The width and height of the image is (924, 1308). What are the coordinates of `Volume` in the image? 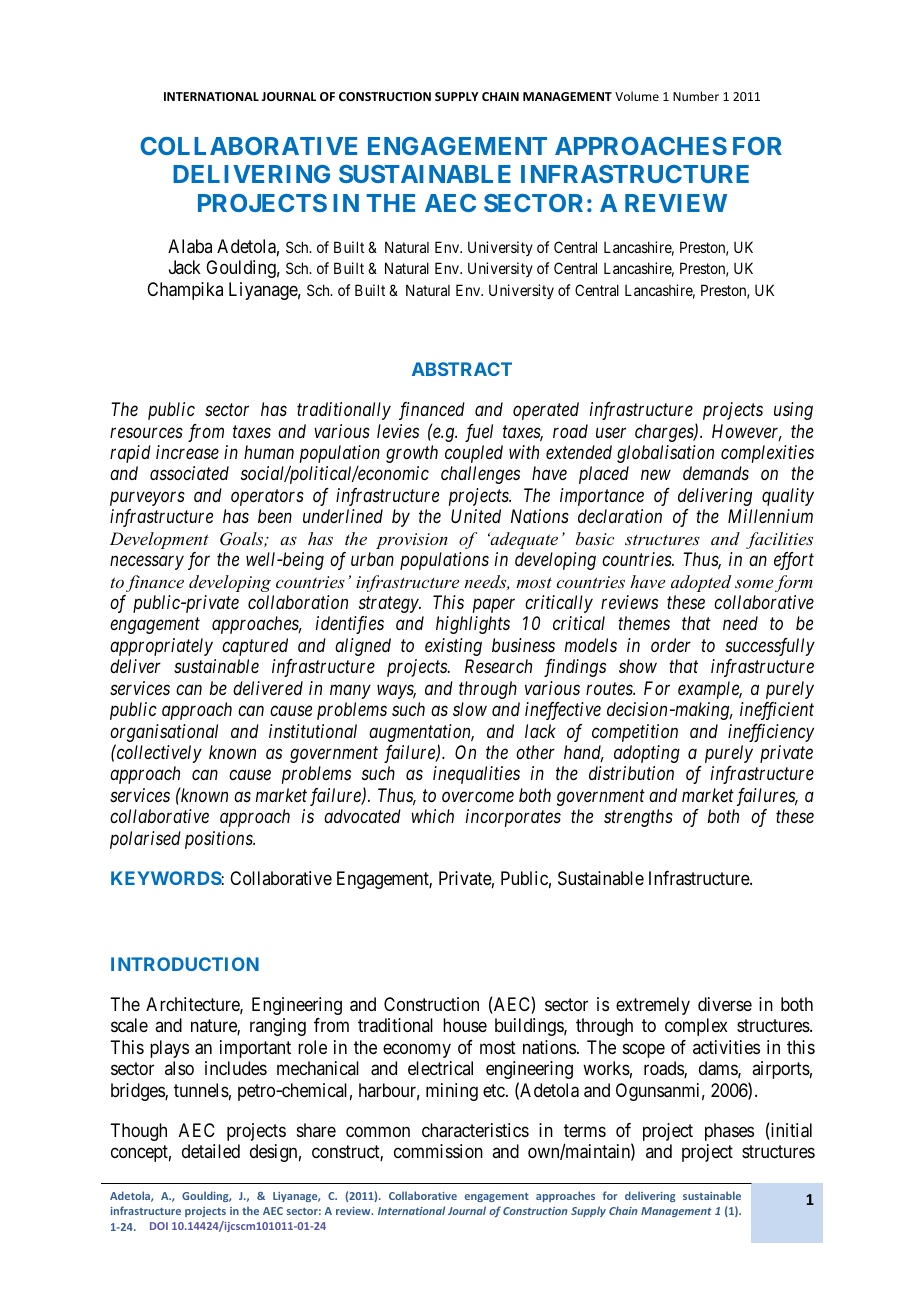 It's located at (637, 96).
